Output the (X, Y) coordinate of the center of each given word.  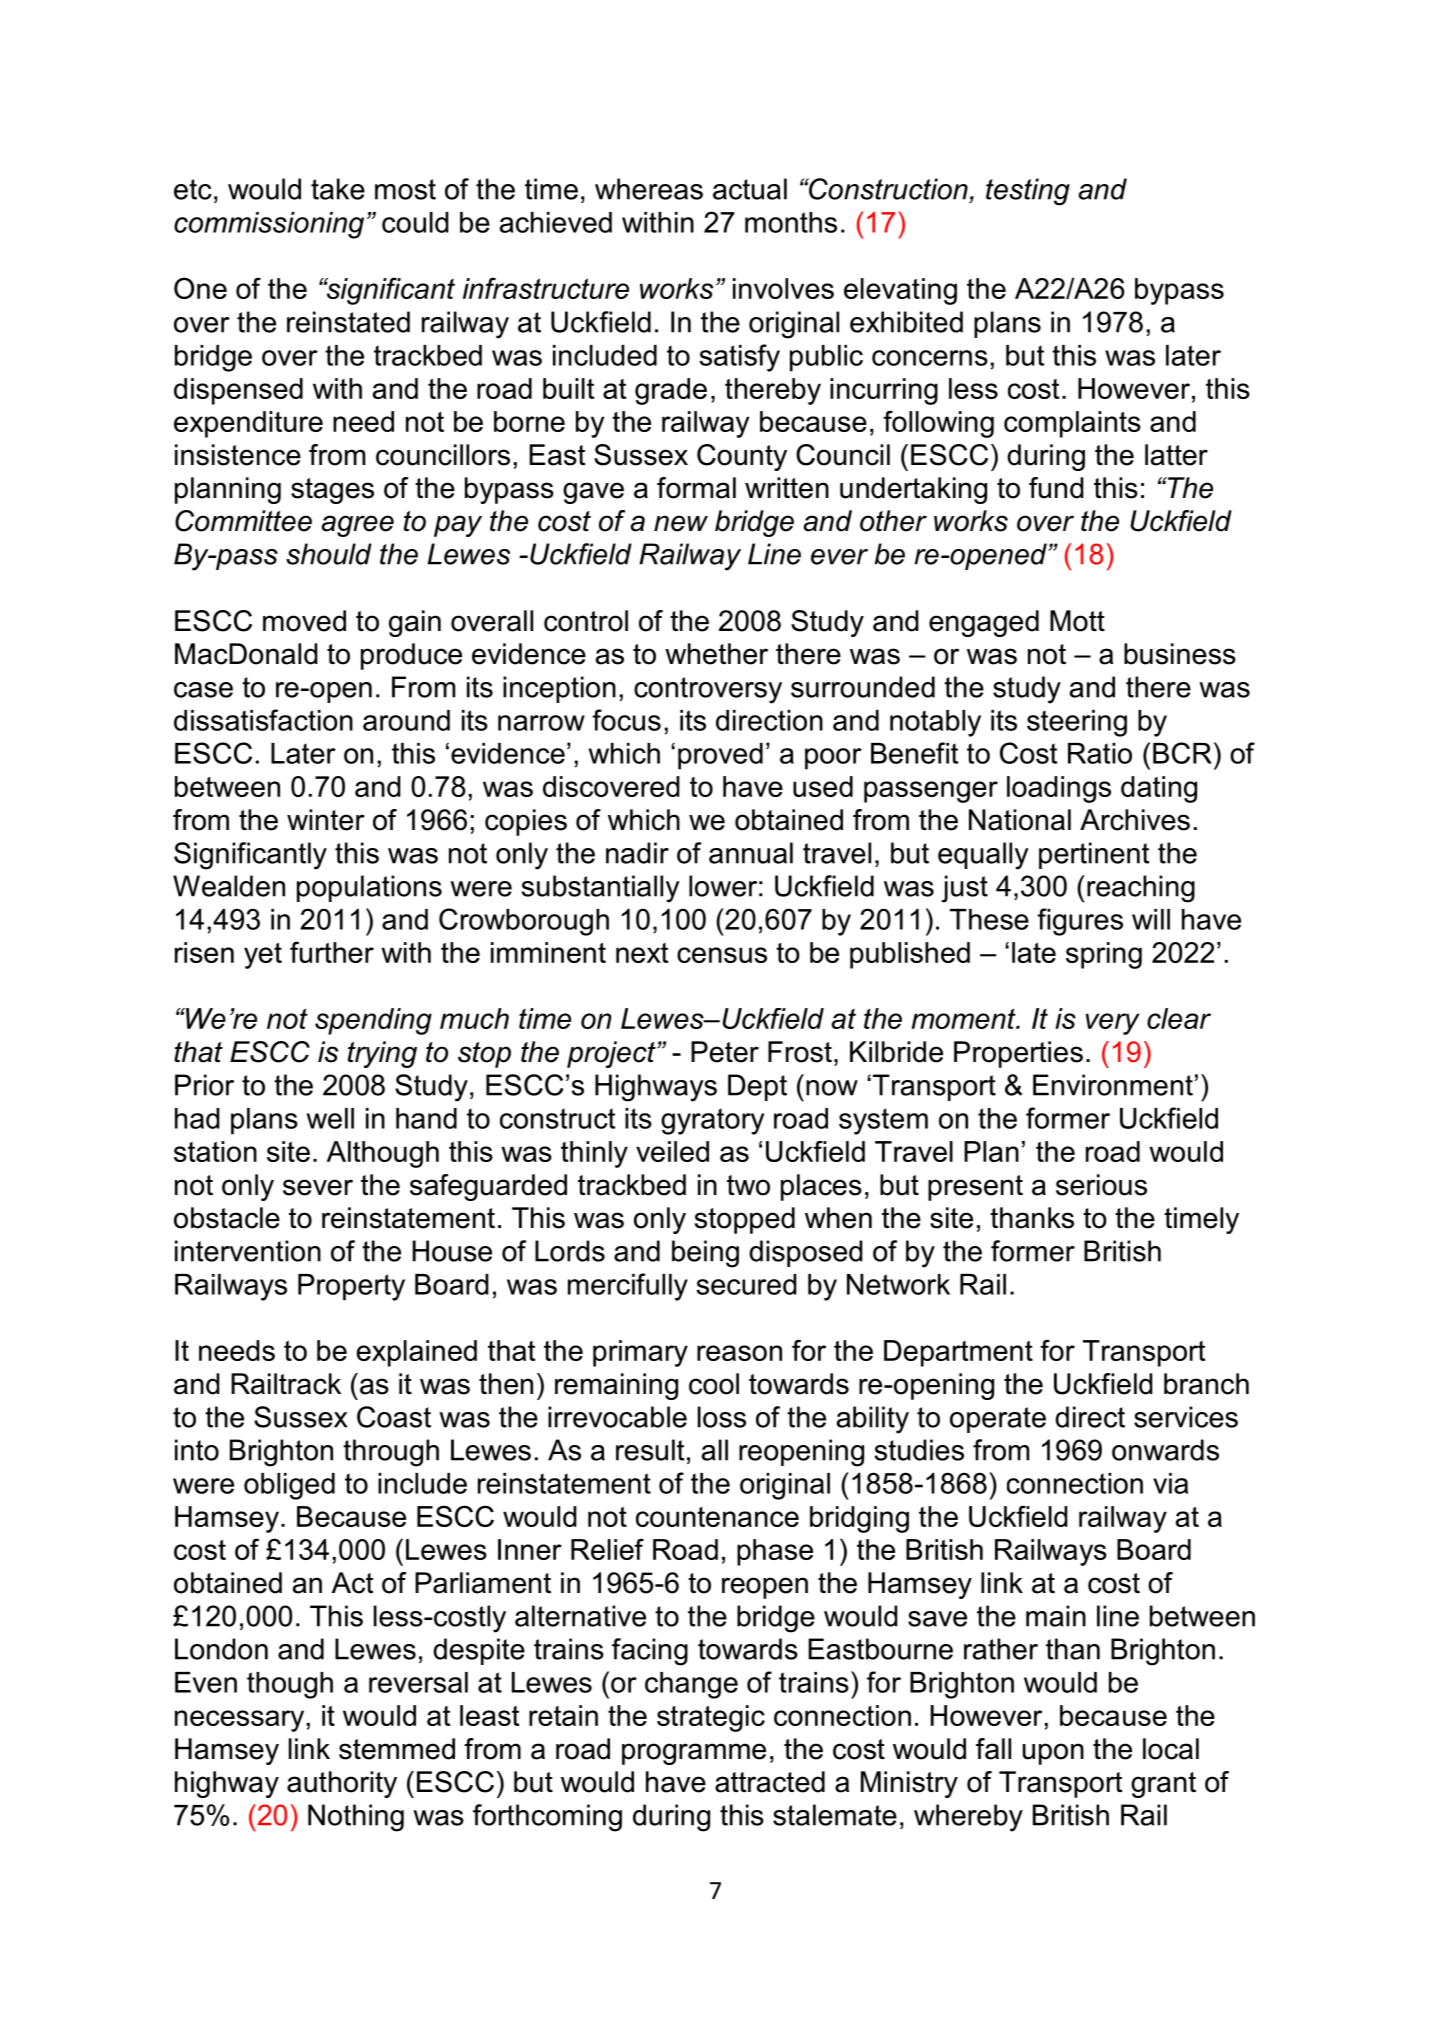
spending (373, 1021)
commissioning (269, 225)
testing (1028, 192)
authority (342, 1784)
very (1113, 1024)
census (722, 955)
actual (750, 189)
